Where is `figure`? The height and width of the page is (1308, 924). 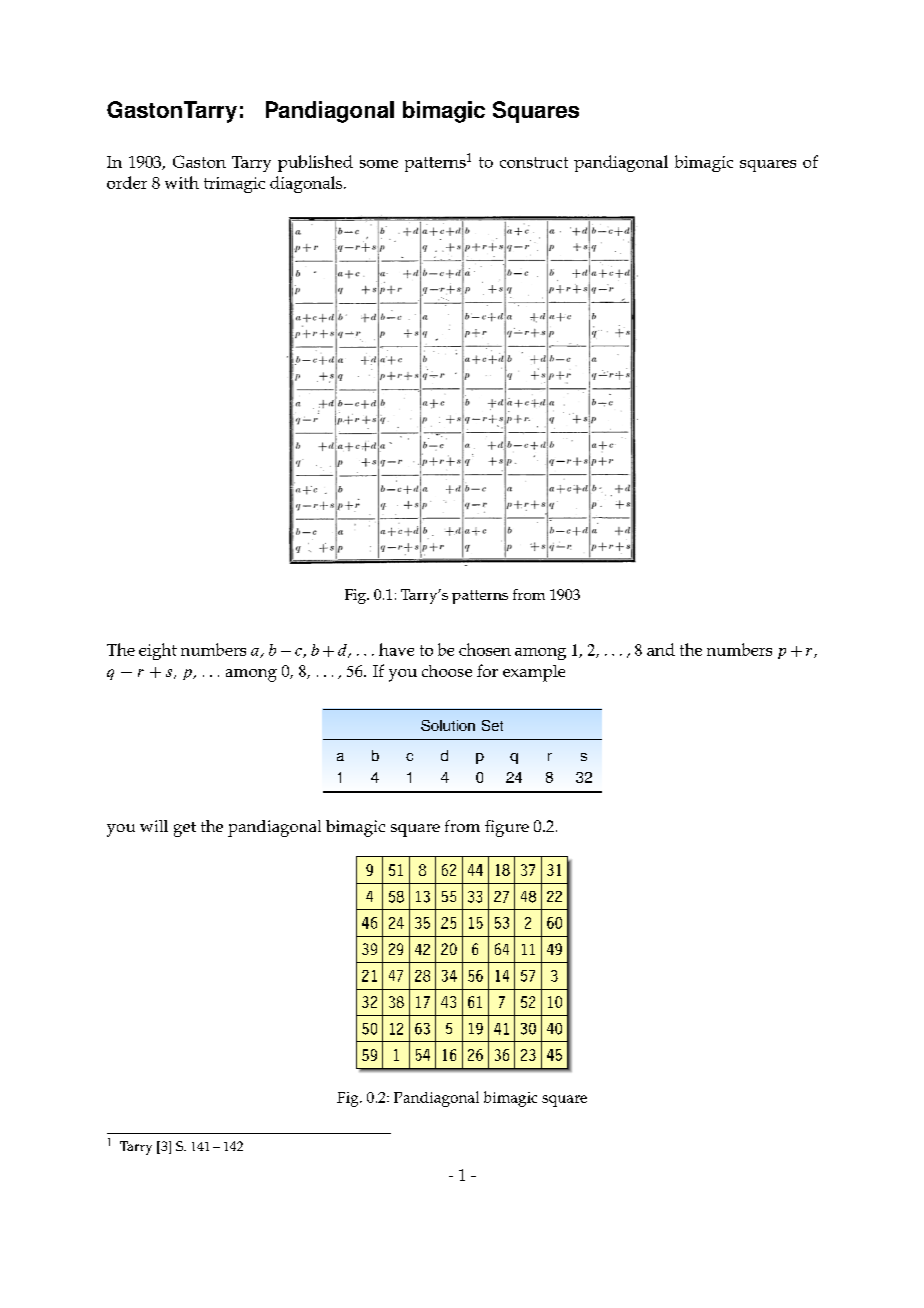 figure is located at coordinates (507, 828).
